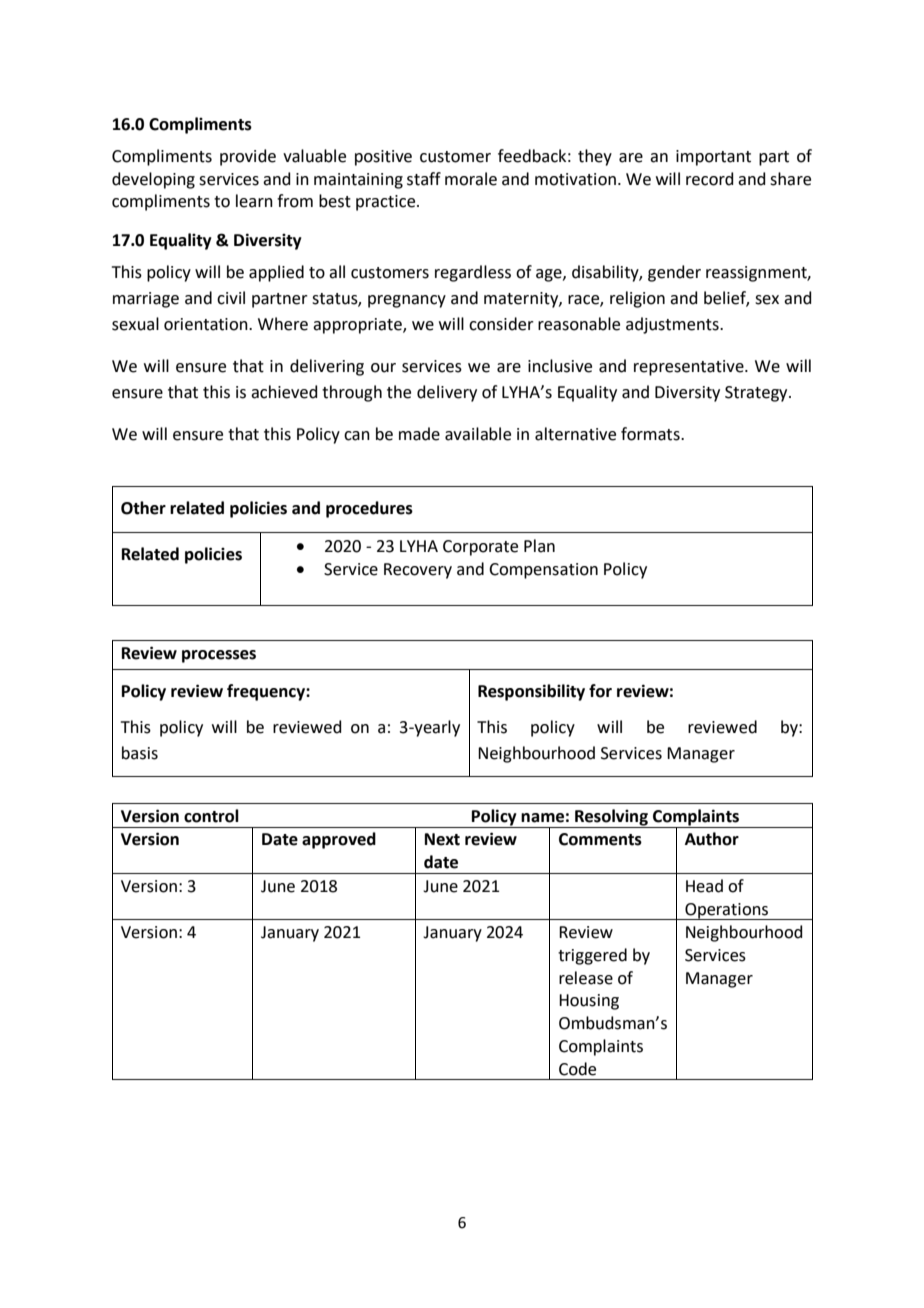 The width and height of the image is (924, 1308). I want to click on learn, so click(254, 201).
